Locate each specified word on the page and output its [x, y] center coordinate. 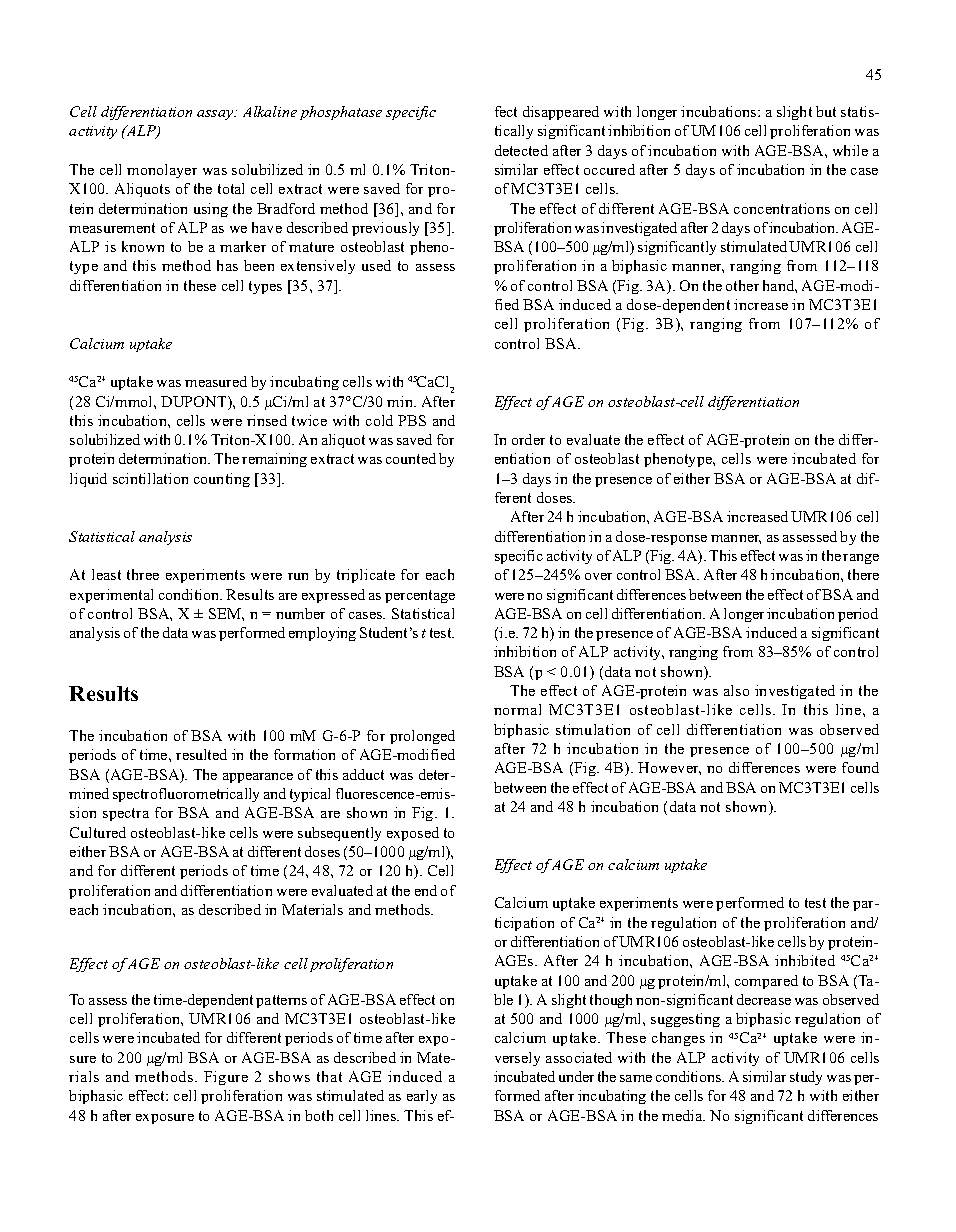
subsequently [339, 834]
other [742, 285]
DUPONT [195, 403]
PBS [412, 420]
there [863, 574]
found [860, 767]
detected [521, 150]
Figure [226, 1078]
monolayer [162, 171]
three [143, 574]
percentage [420, 596]
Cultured [98, 832]
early [422, 1097]
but [826, 111]
